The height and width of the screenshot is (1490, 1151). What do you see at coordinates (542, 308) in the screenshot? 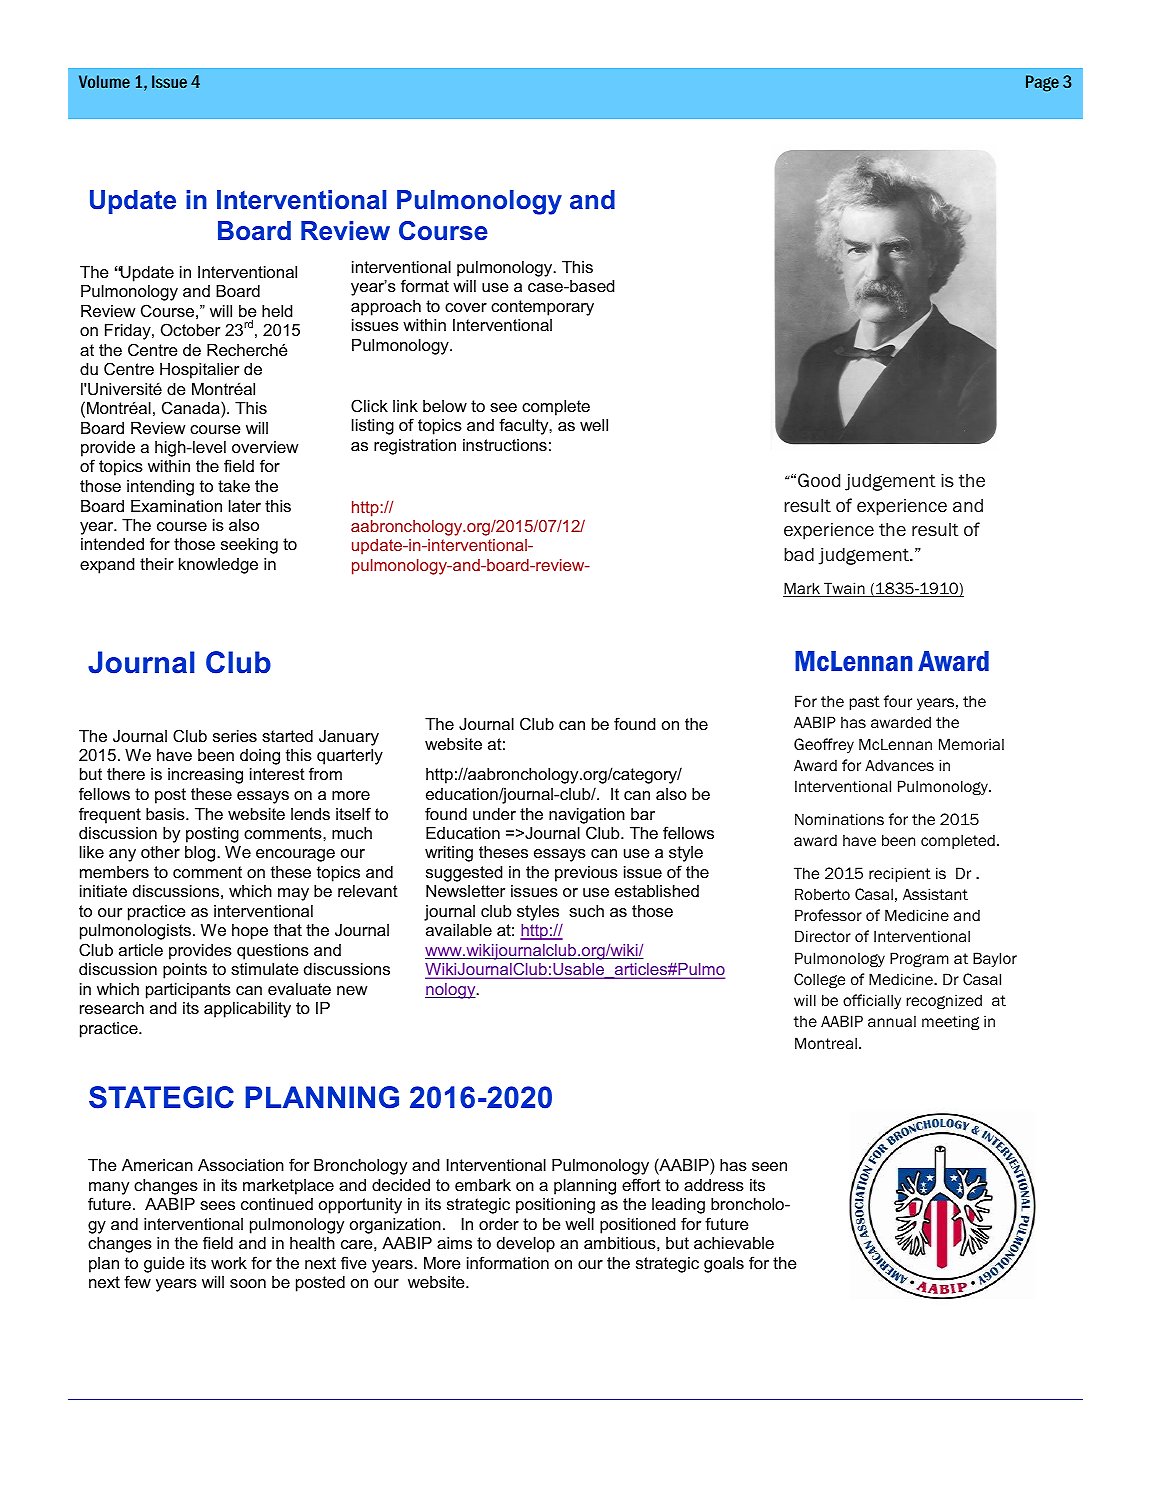
I see `contemporary` at bounding box center [542, 308].
